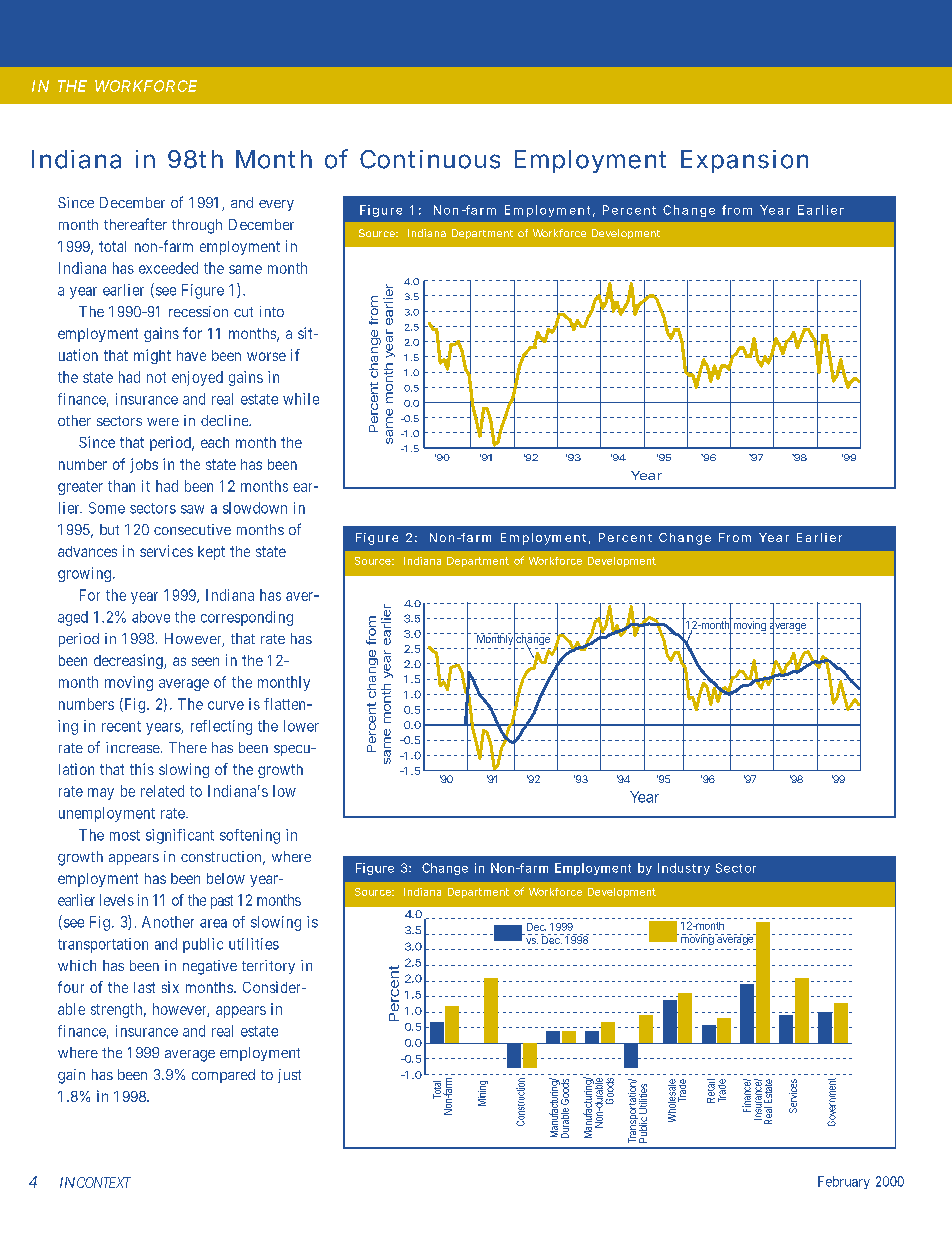 The image size is (952, 1233). I want to click on Expansion, so click(744, 161).
